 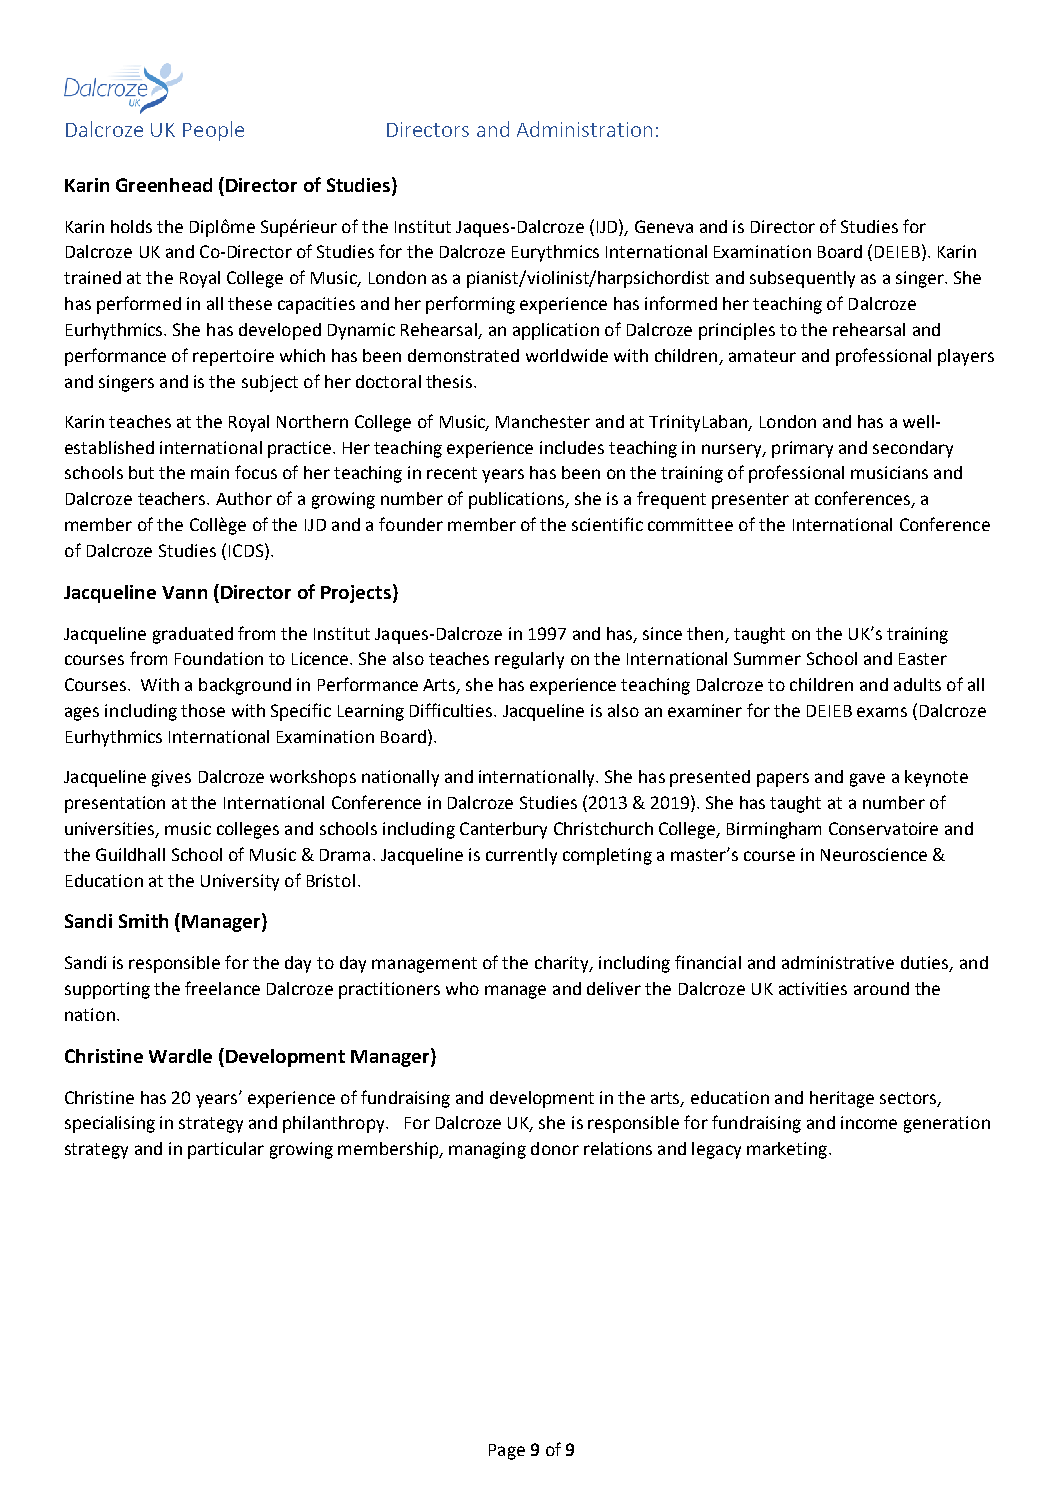 I want to click on regularly, so click(x=529, y=660).
